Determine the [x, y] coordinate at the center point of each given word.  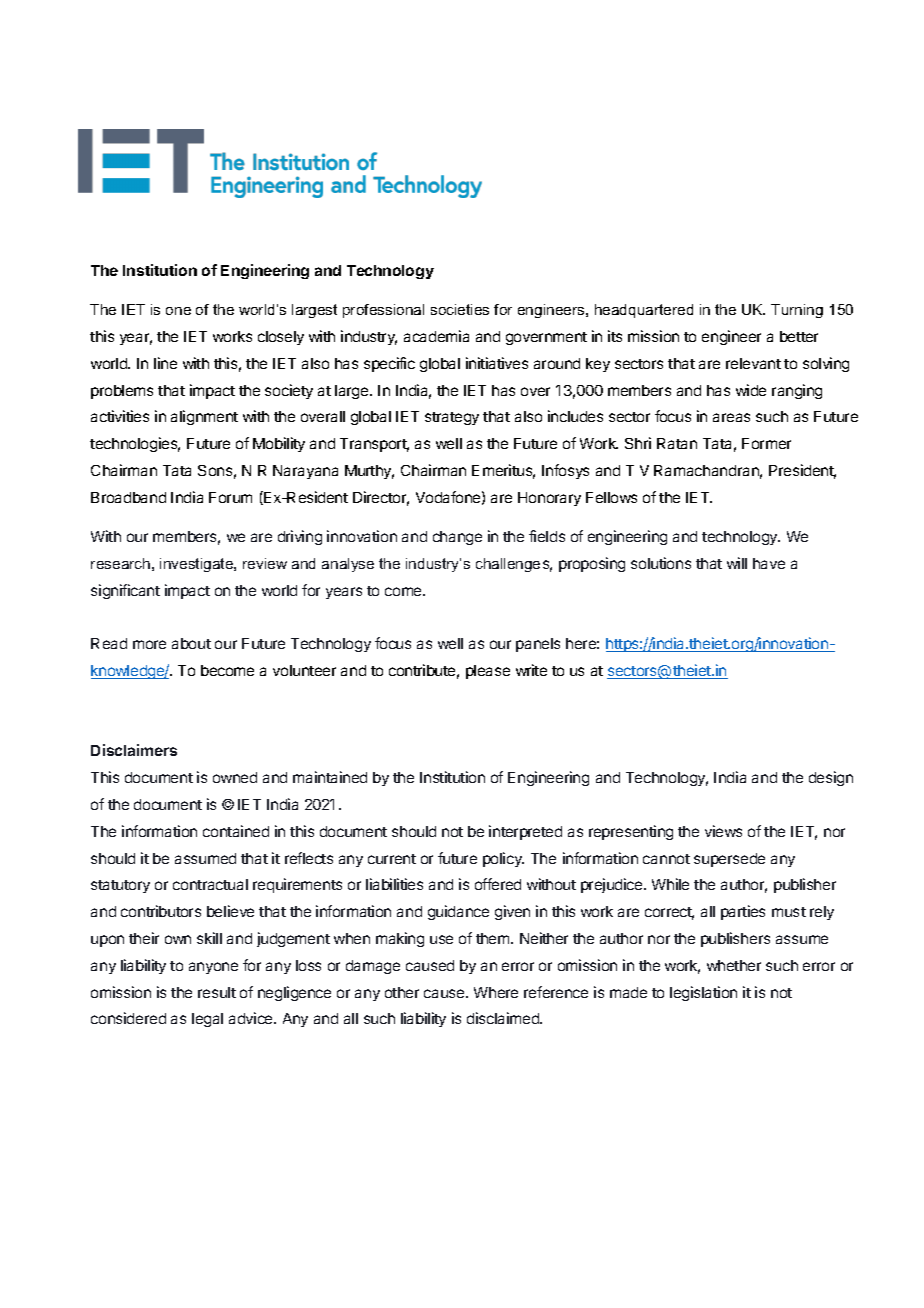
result [217, 992]
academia [436, 336]
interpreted [525, 832]
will [737, 563]
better [799, 336]
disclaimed [504, 1018]
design [831, 778]
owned [235, 777]
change [457, 538]
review [265, 563]
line [165, 363]
